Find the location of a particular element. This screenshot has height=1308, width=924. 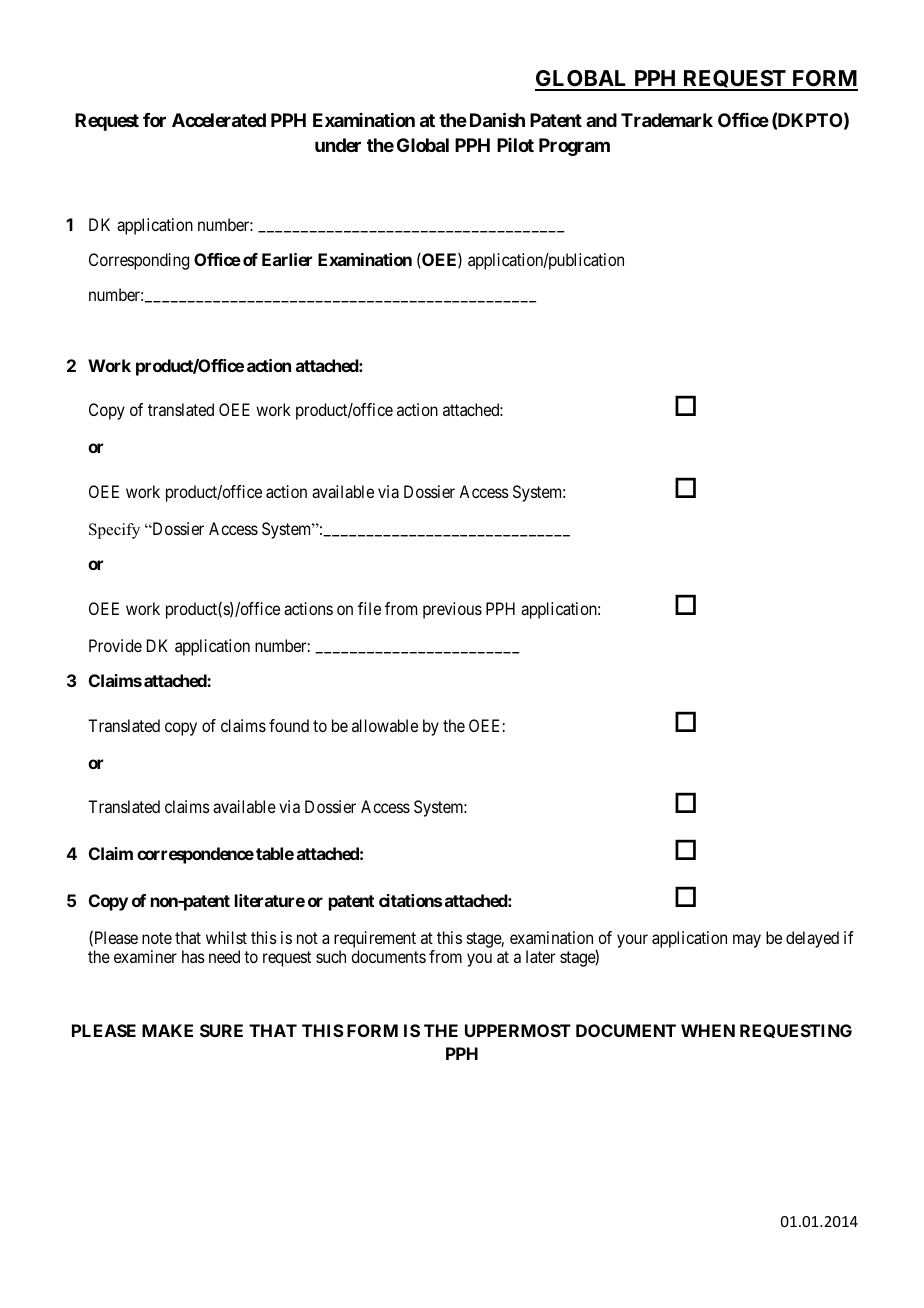

Pilot is located at coordinates (515, 145).
